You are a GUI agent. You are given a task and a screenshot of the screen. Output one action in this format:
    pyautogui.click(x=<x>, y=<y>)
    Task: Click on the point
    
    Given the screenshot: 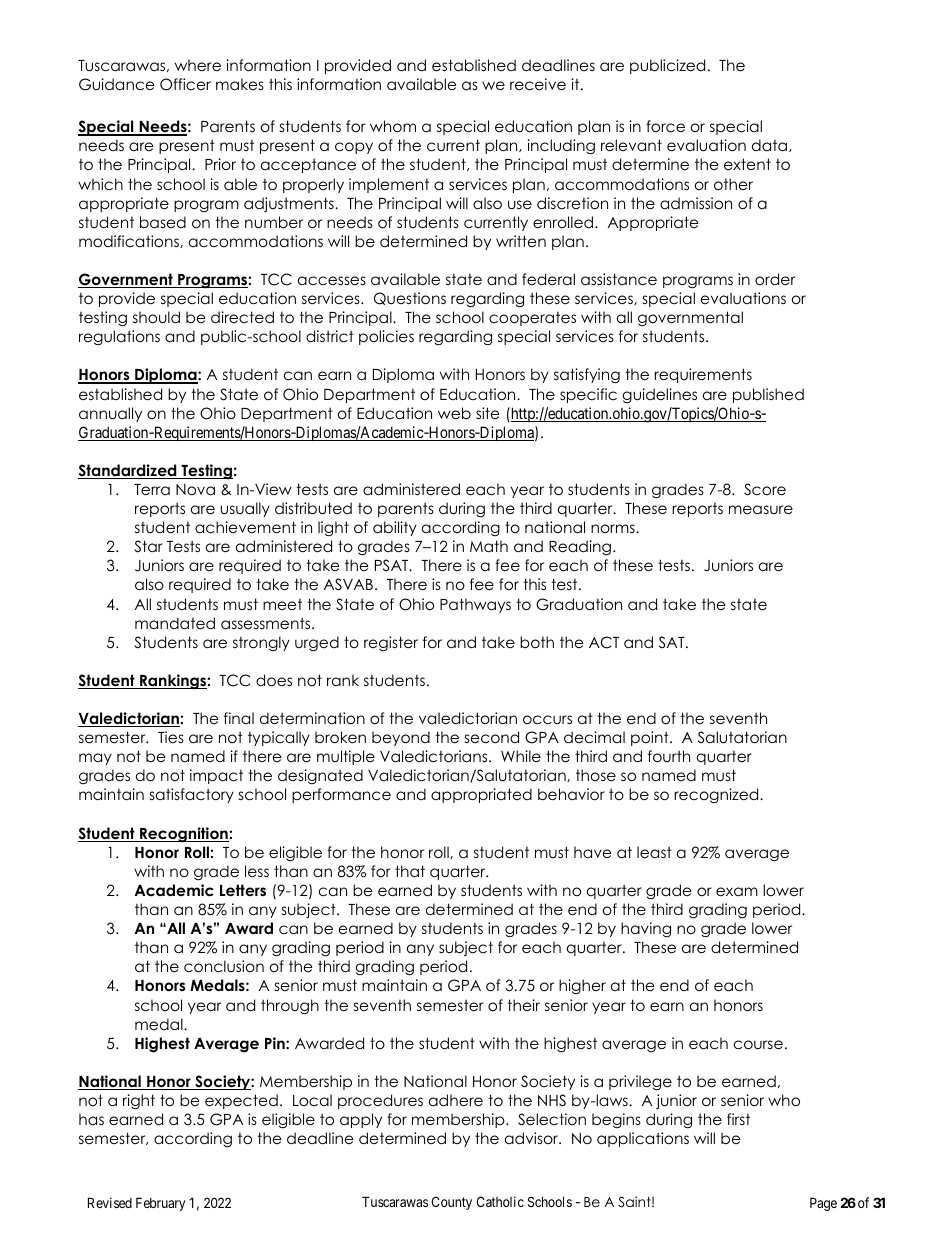 What is the action you would take?
    pyautogui.click(x=651, y=738)
